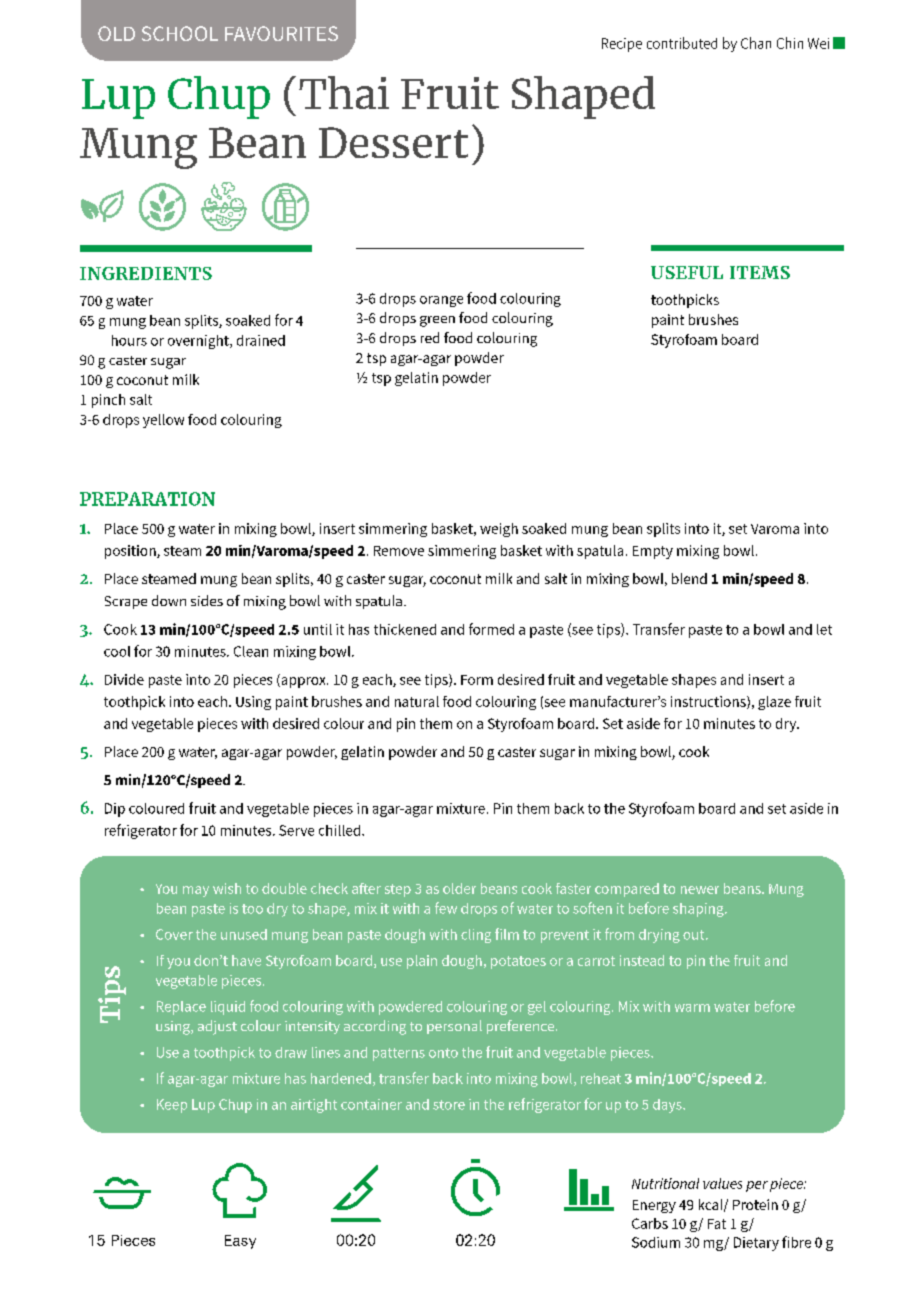  What do you see at coordinates (240, 1242) in the screenshot?
I see `Easy` at bounding box center [240, 1242].
